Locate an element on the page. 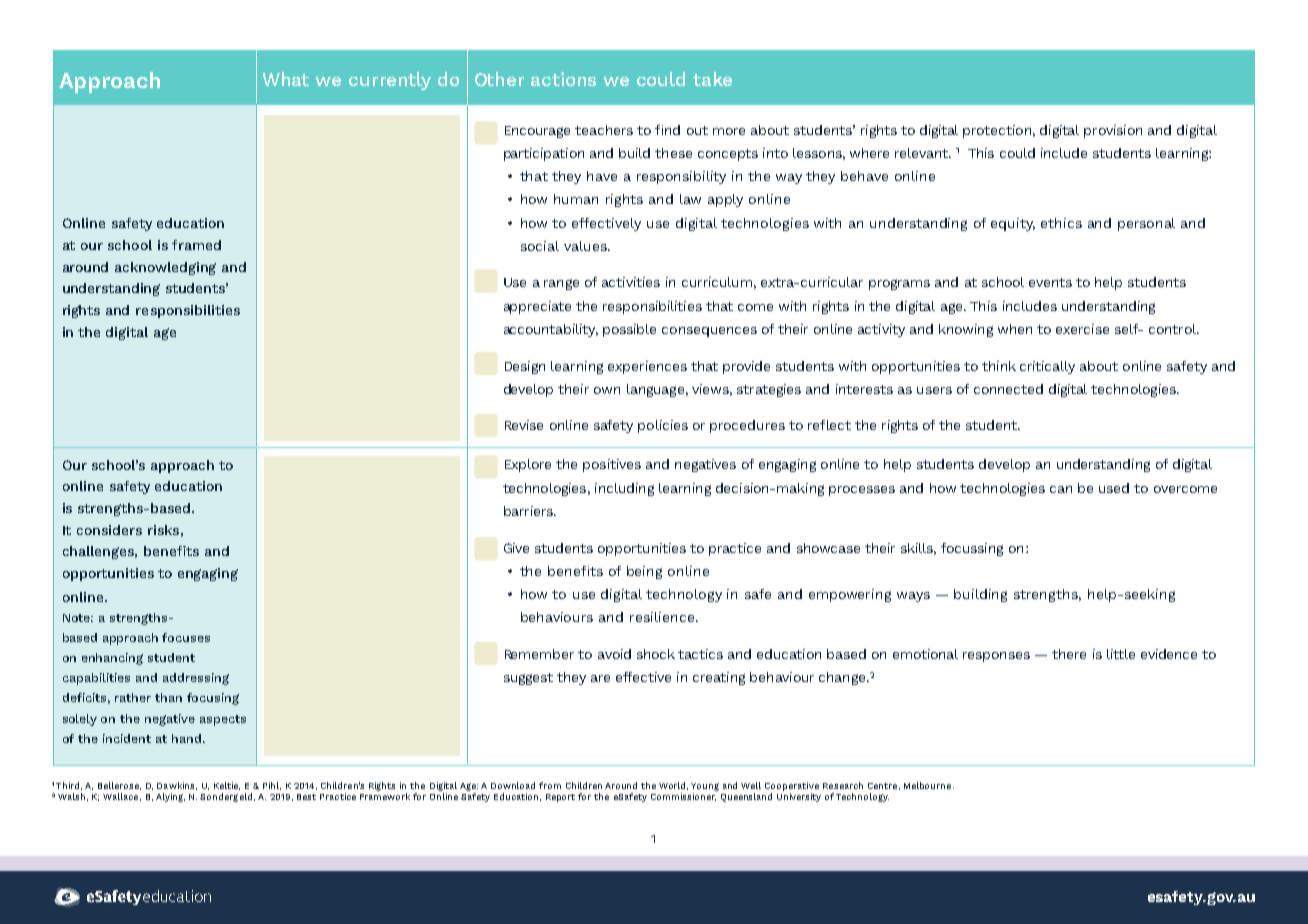 This image has width=1308, height=924. What is located at coordinates (286, 79).
